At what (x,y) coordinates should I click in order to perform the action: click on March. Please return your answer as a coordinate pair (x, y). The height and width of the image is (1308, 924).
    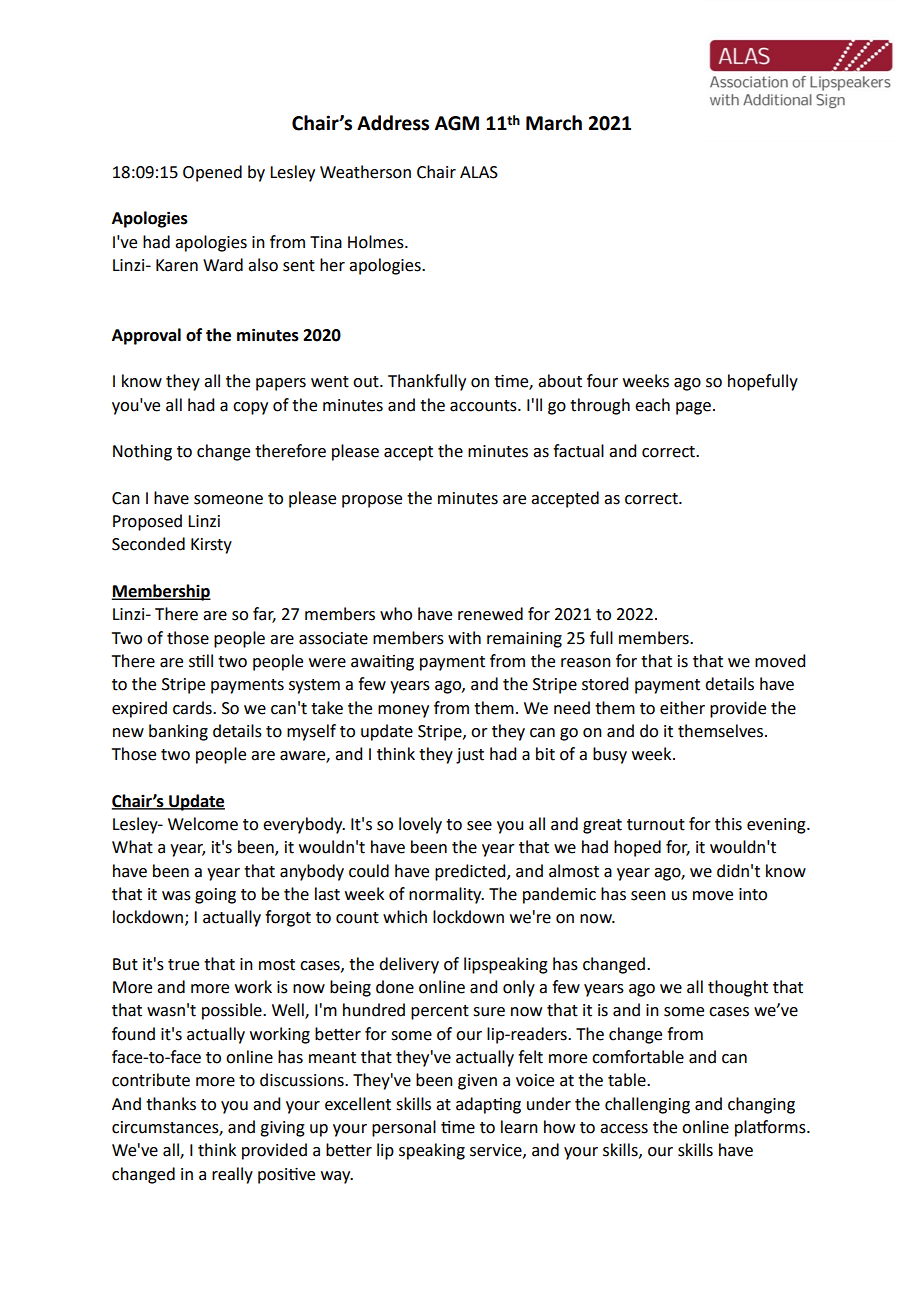
    Looking at the image, I should click on (554, 123).
